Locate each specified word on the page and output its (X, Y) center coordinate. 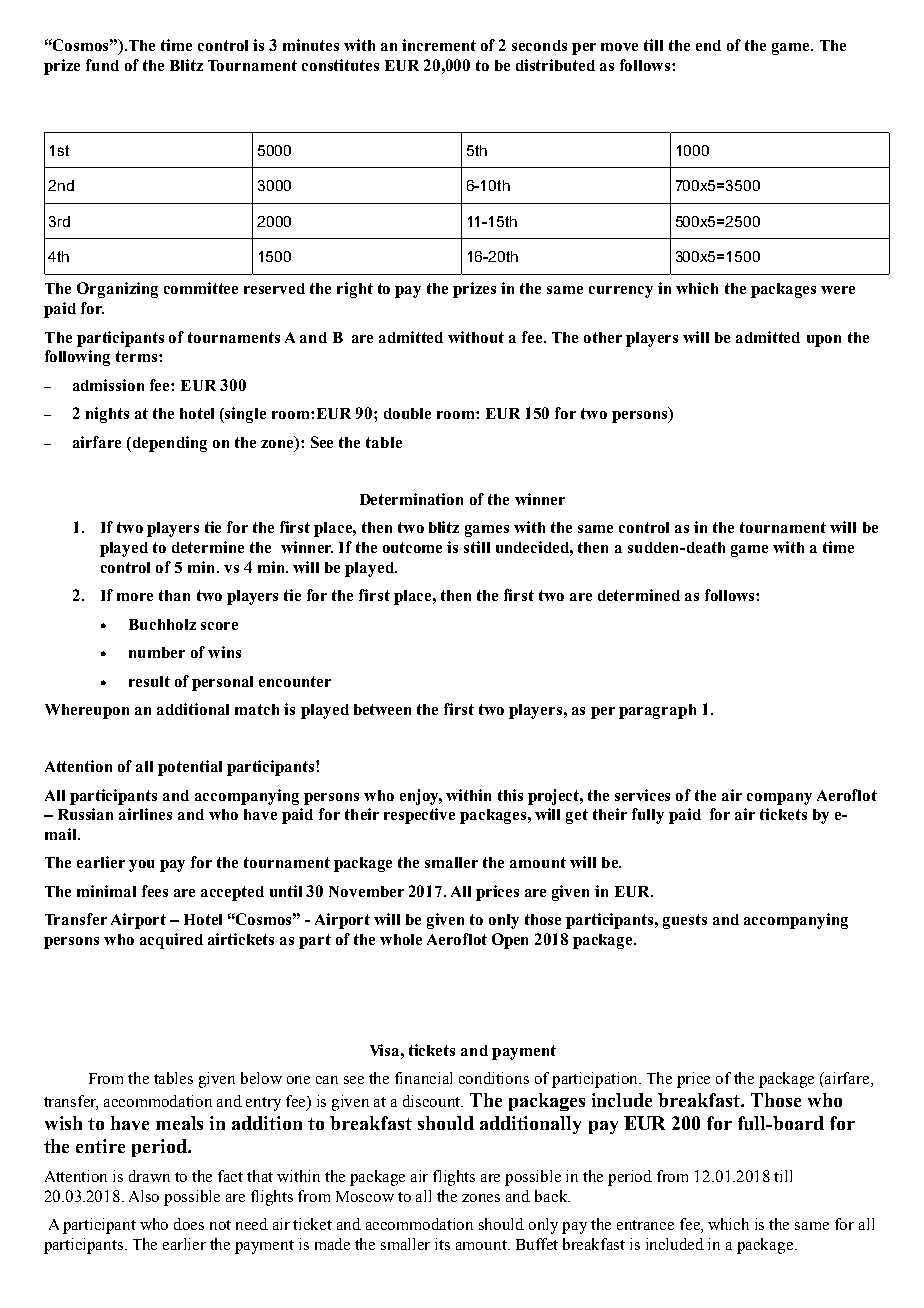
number (157, 652)
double (407, 413)
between (382, 709)
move (619, 47)
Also (144, 1196)
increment (439, 45)
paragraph (657, 711)
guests (685, 921)
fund (102, 65)
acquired (171, 941)
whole (401, 939)
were (838, 290)
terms (136, 356)
